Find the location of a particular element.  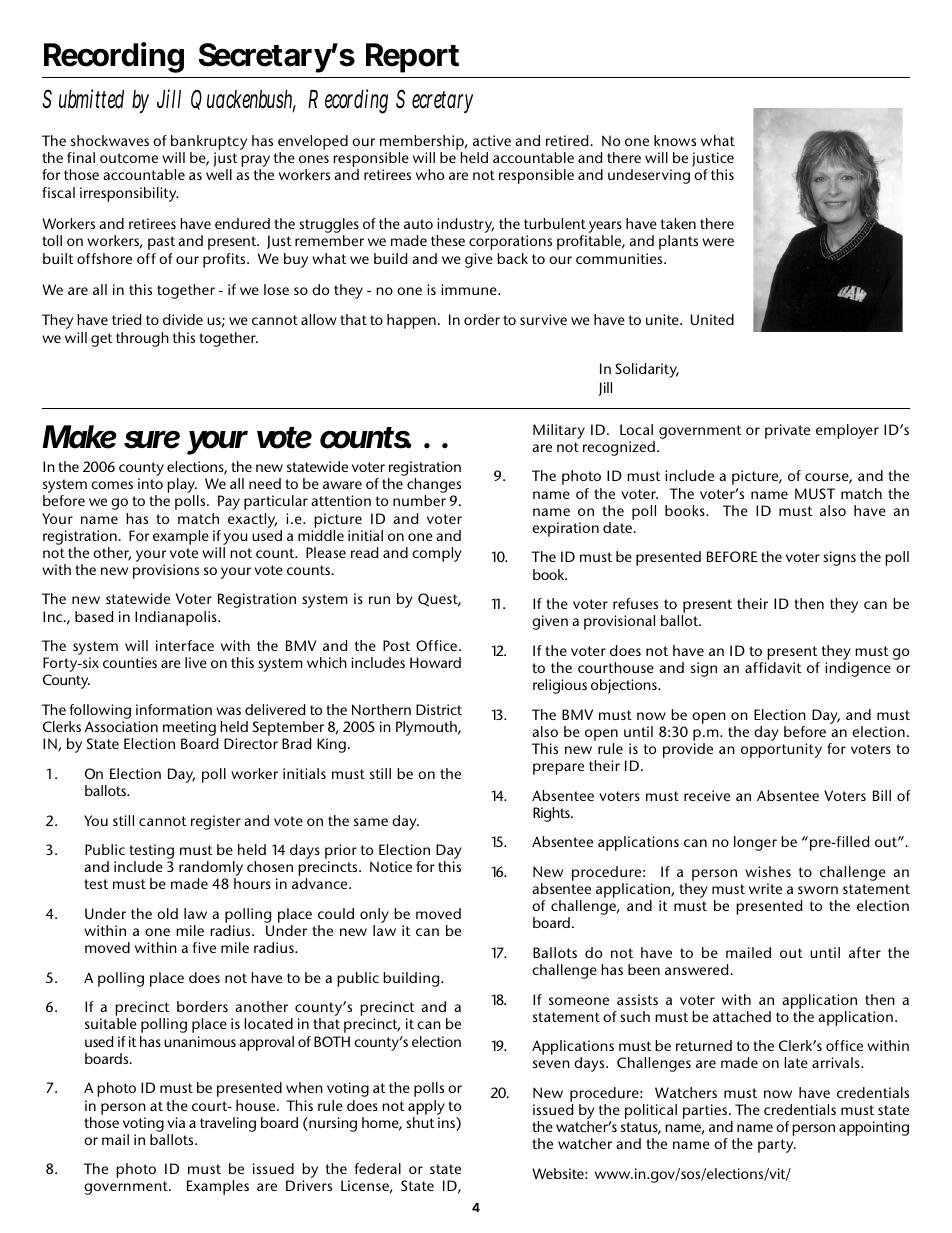

Submitted is located at coordinates (83, 99).
